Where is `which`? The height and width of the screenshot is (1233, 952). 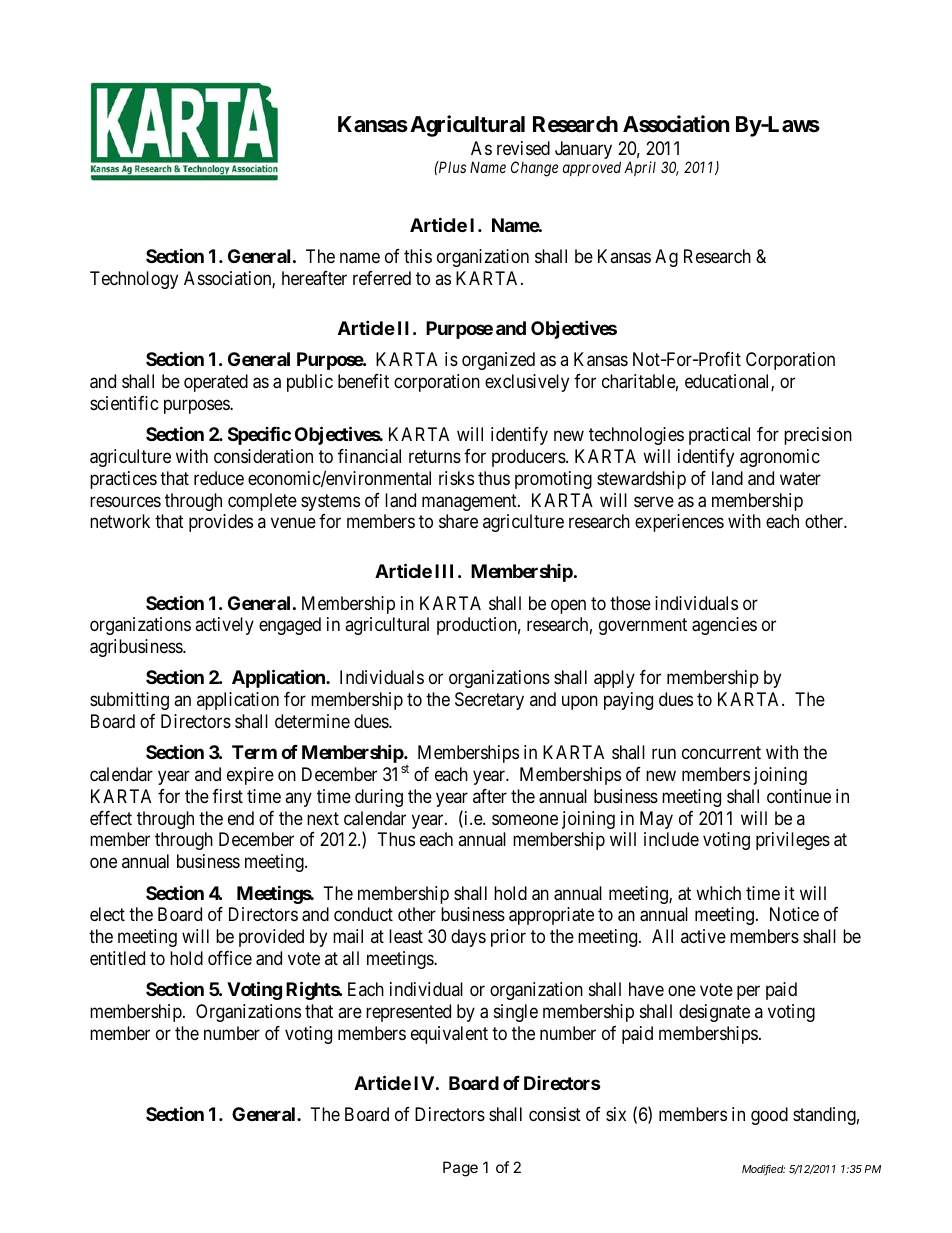
which is located at coordinates (718, 893).
